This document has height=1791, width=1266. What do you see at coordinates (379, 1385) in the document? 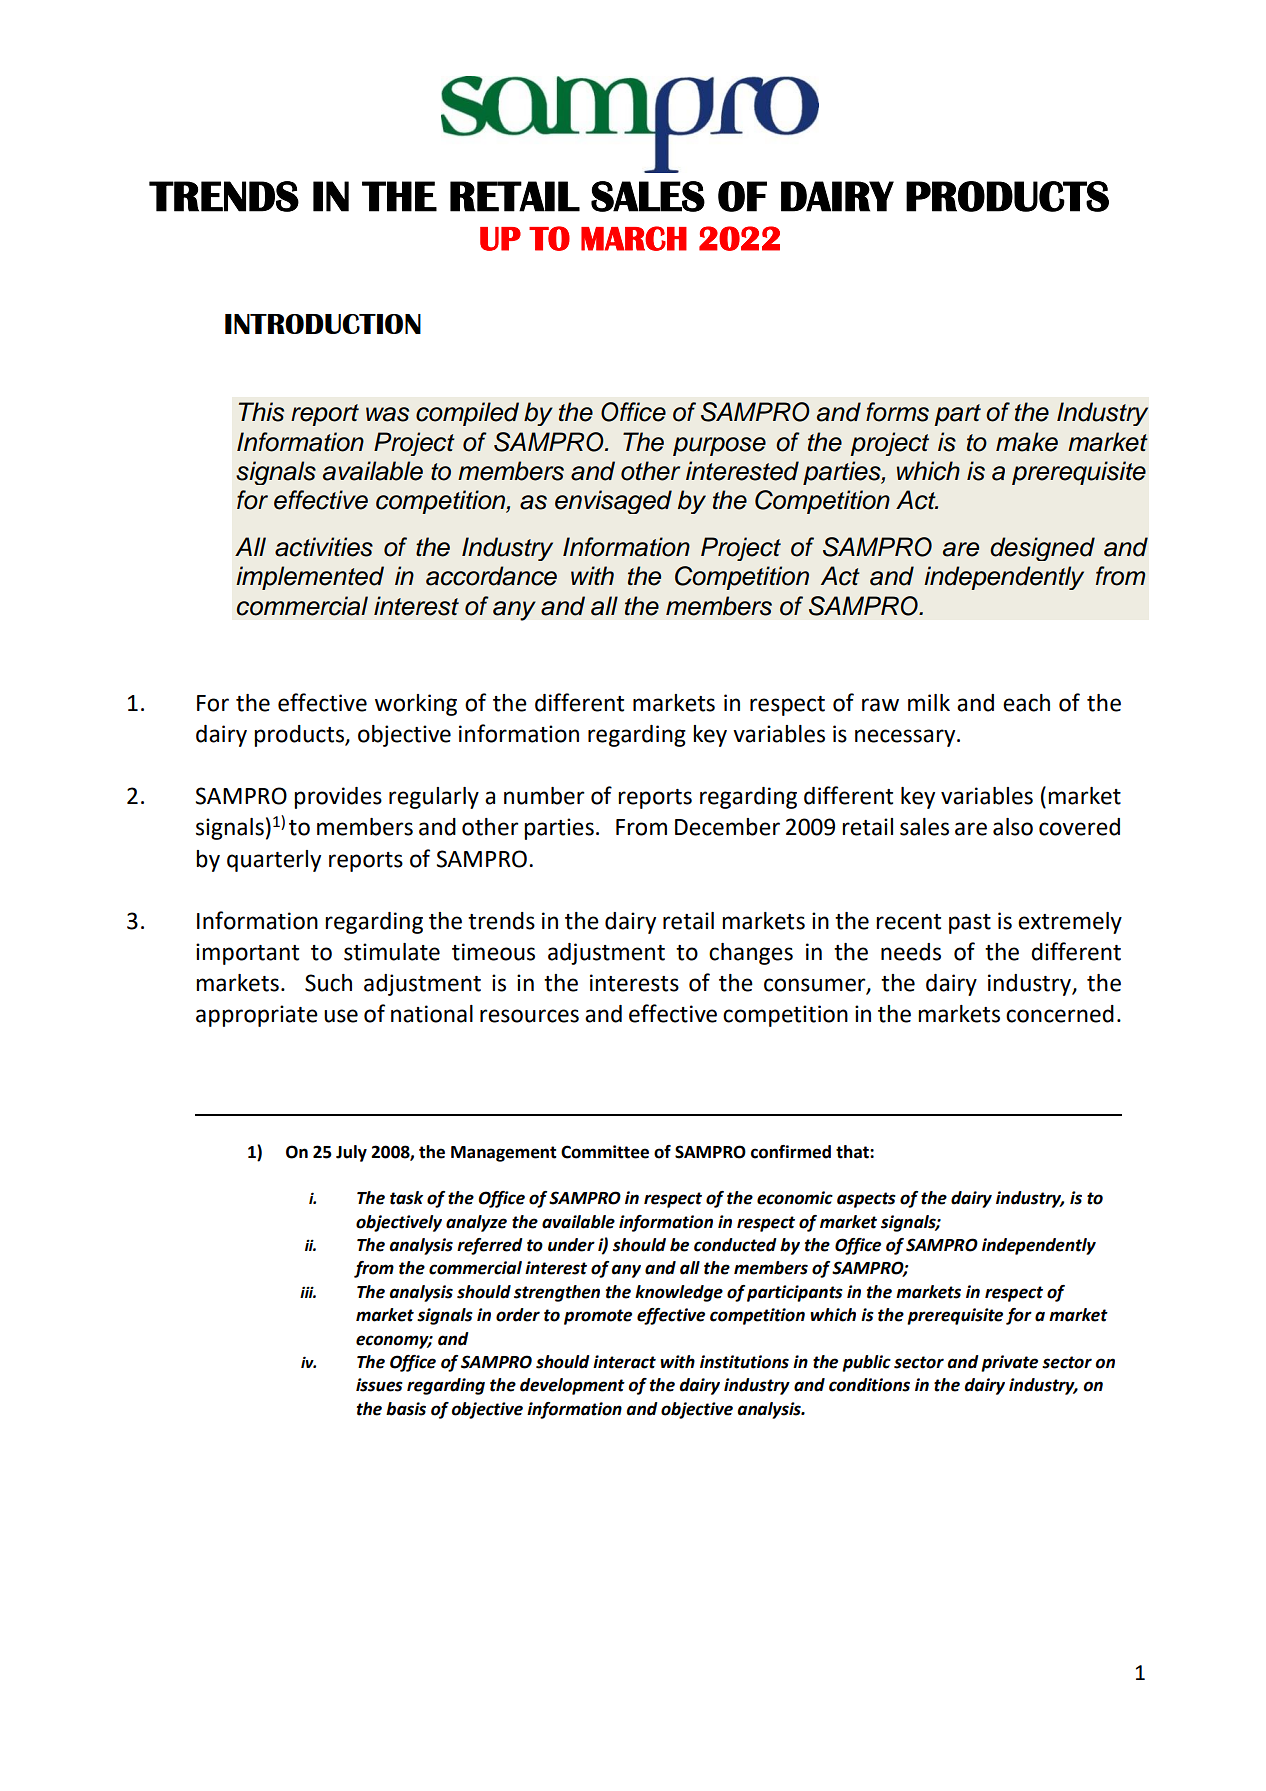
I see `issues` at bounding box center [379, 1385].
